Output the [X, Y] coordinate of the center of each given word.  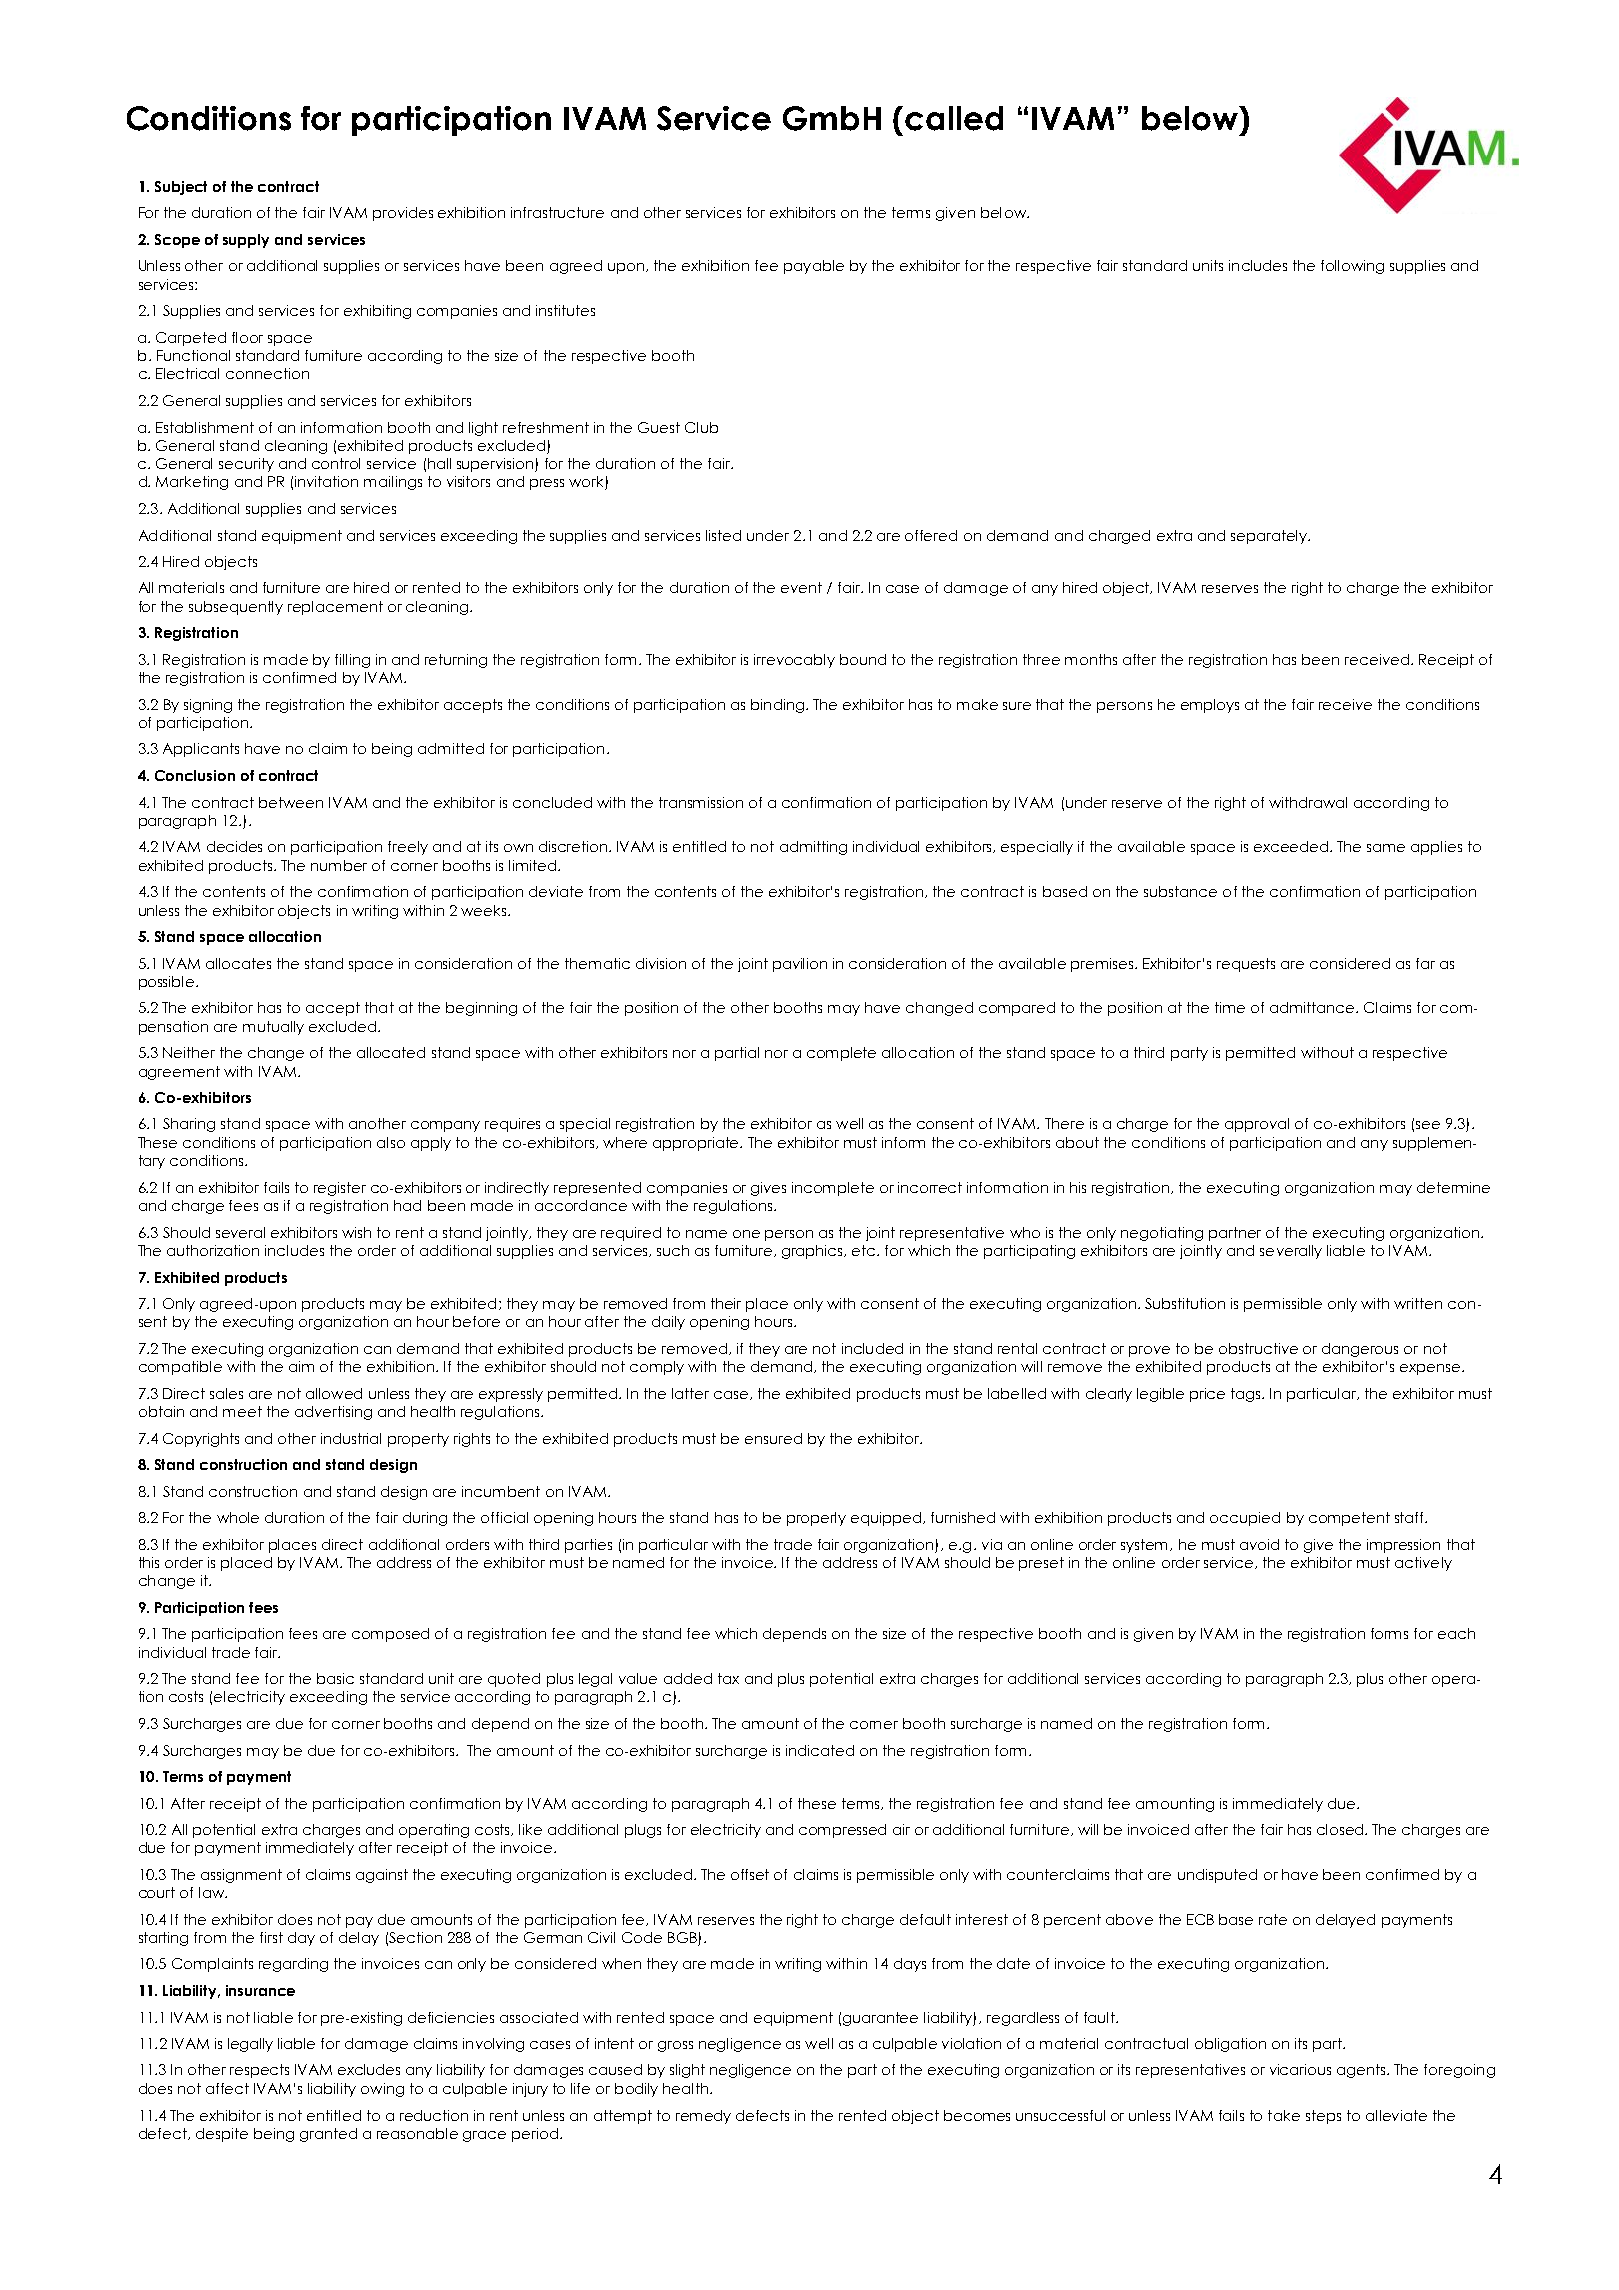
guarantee [880, 2019]
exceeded [1292, 846]
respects [259, 2071]
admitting [813, 848]
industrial [351, 1438]
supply [246, 241]
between [291, 802]
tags [1247, 1395]
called [954, 118]
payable [814, 267]
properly [816, 1519]
